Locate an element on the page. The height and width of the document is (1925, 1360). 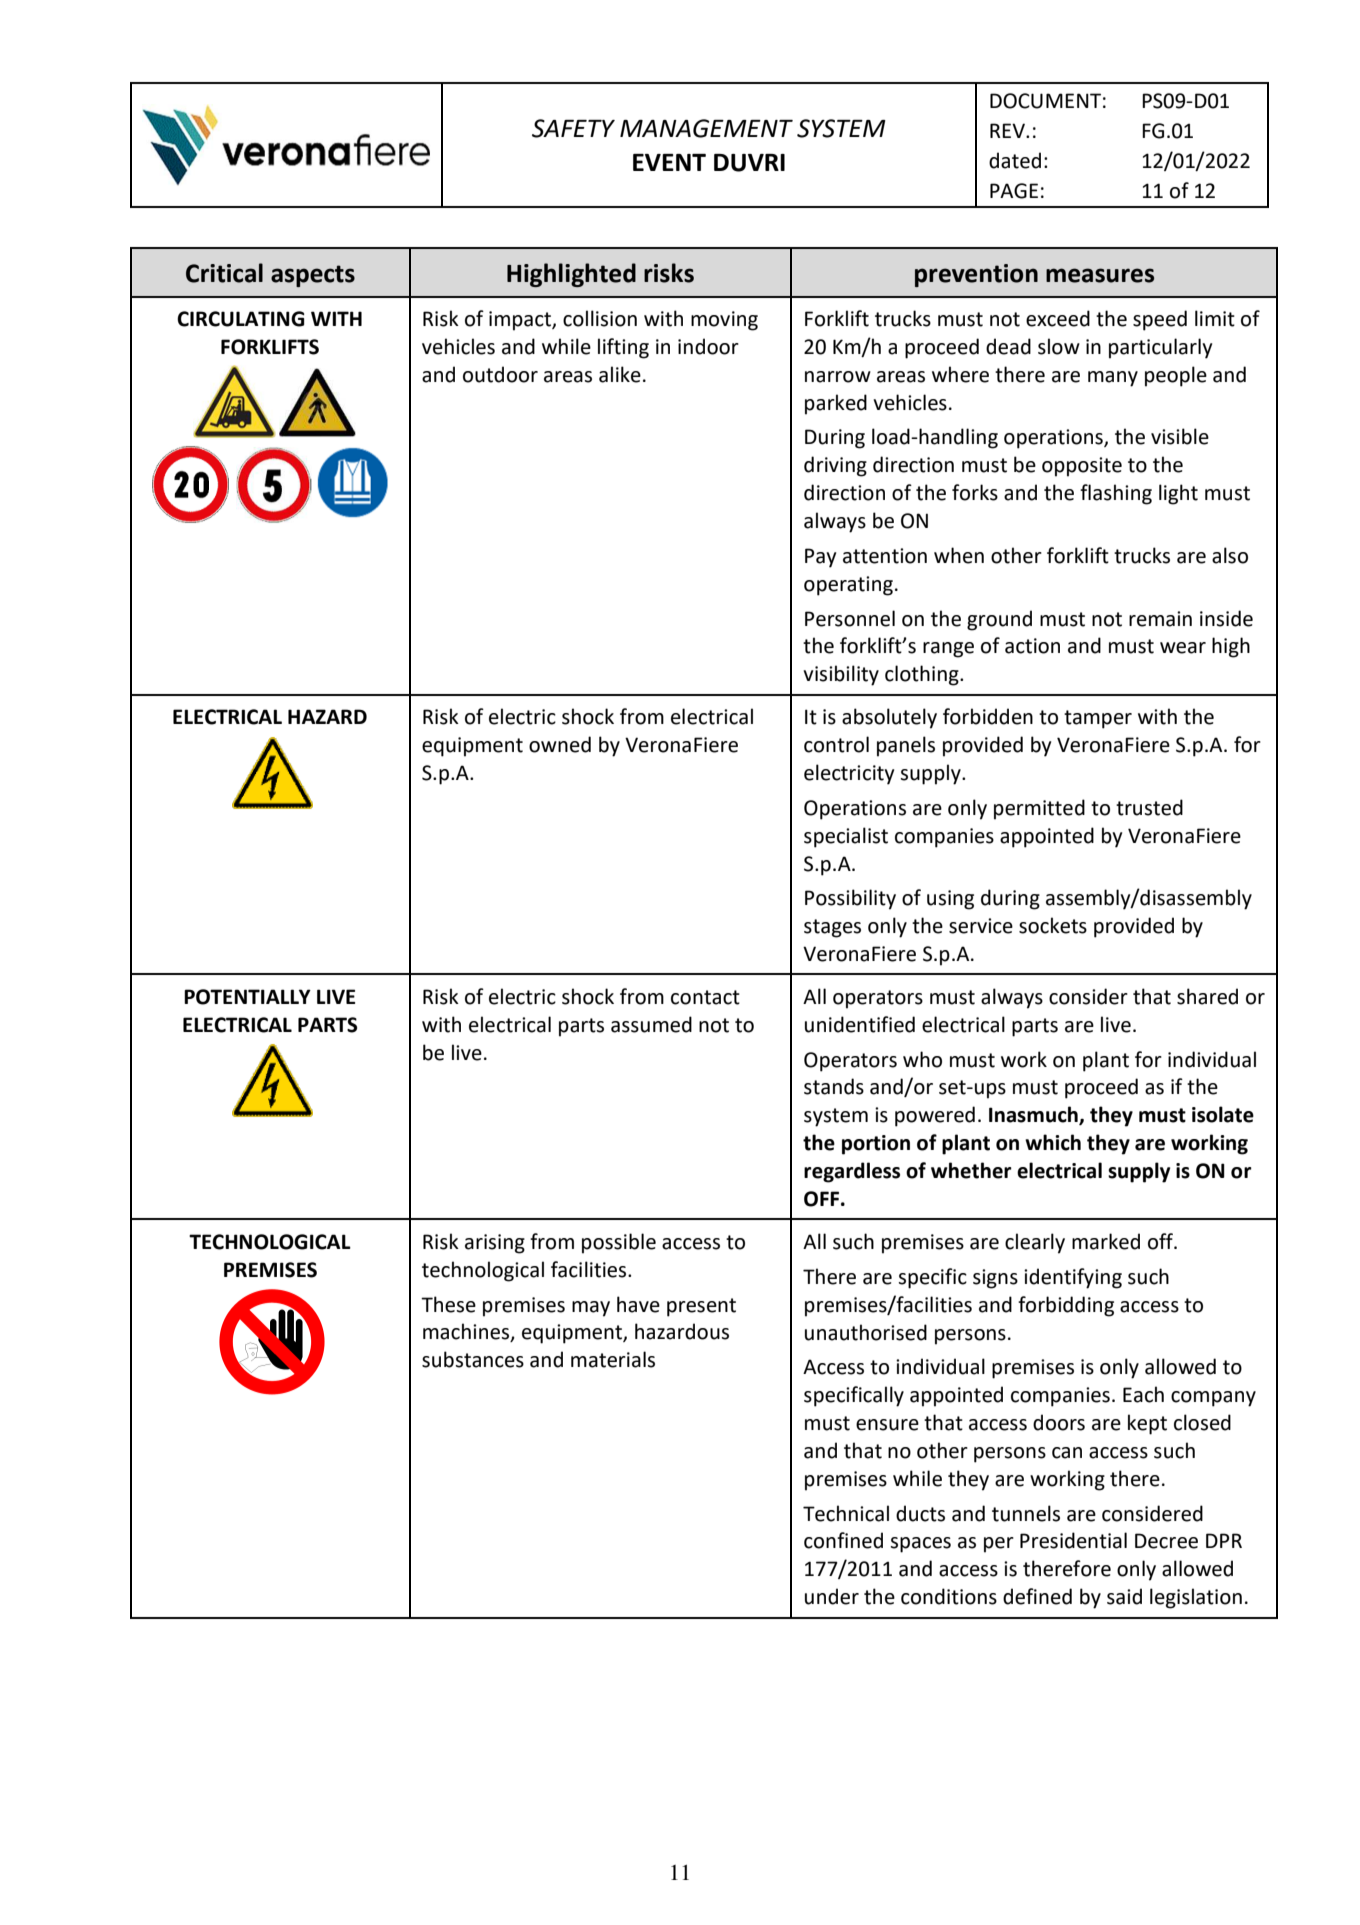
specialist is located at coordinates (846, 837).
